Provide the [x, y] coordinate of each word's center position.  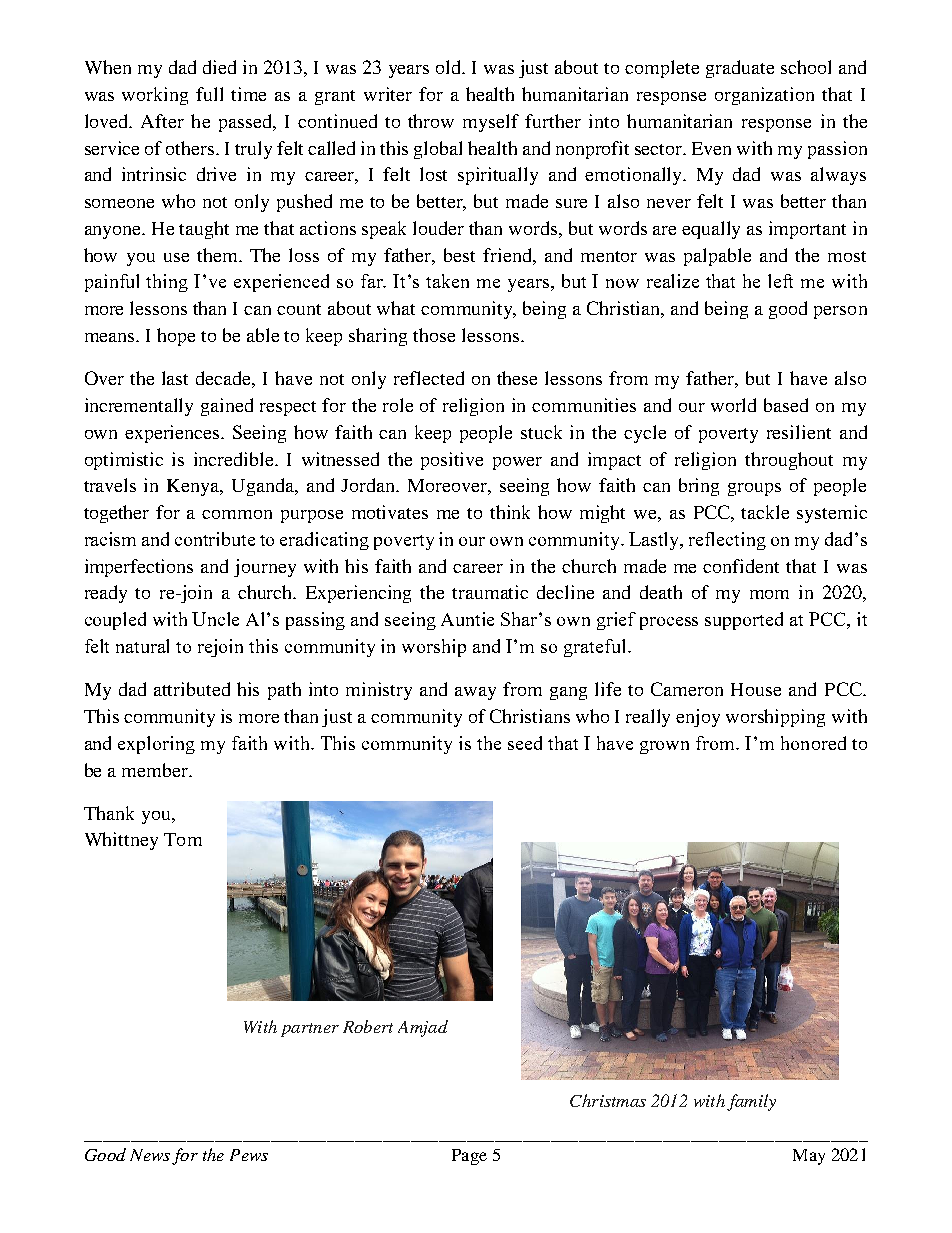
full [209, 94]
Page [469, 1157]
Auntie [467, 619]
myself [491, 123]
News [150, 1155]
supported [744, 621]
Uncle [215, 619]
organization [764, 96]
